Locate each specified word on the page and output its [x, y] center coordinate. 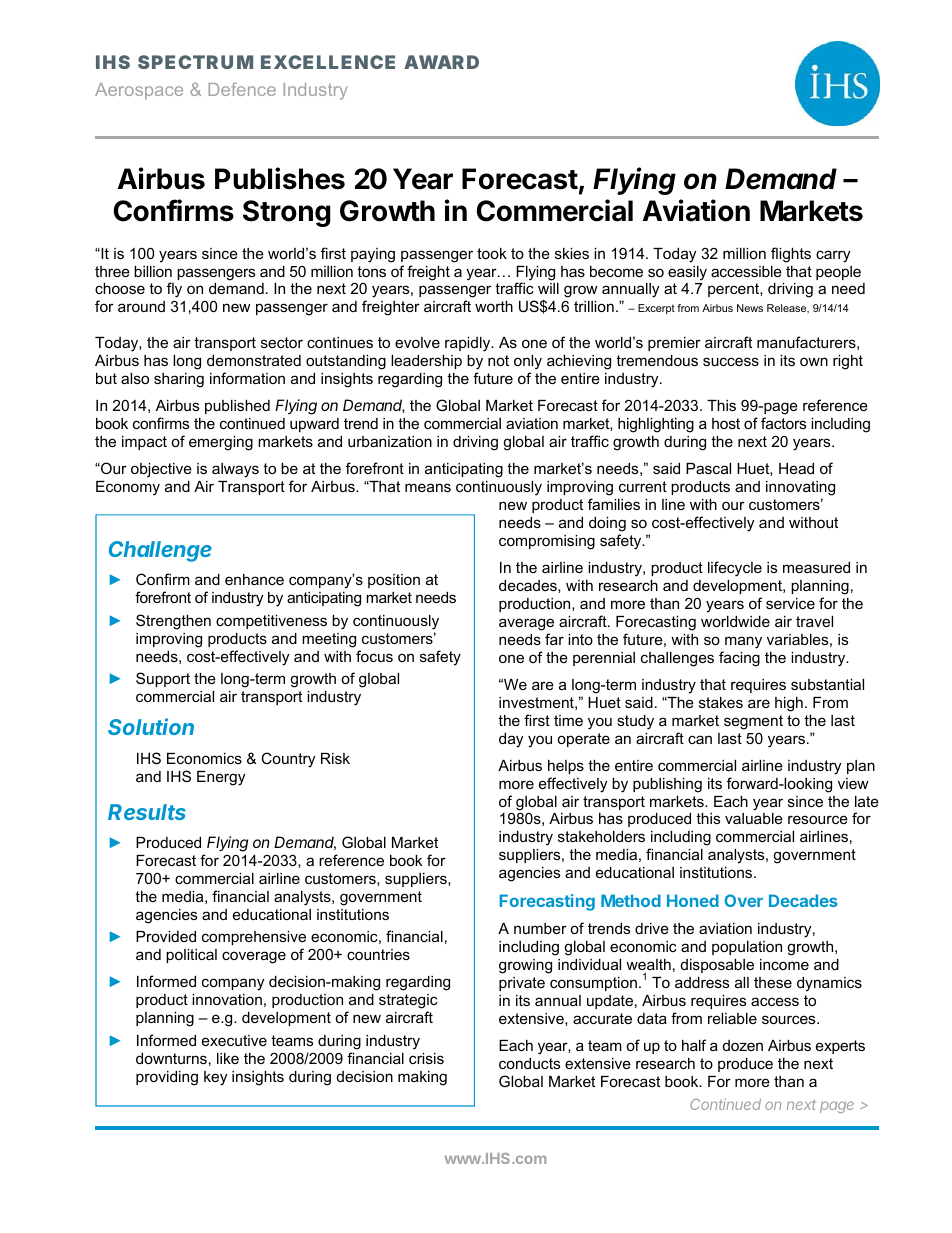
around [141, 306]
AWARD [441, 62]
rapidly [469, 344]
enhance [254, 579]
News [750, 308]
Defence [242, 89]
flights [791, 255]
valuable [754, 818]
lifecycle [735, 569]
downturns [171, 1058]
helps [566, 767]
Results [147, 812]
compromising [547, 542]
